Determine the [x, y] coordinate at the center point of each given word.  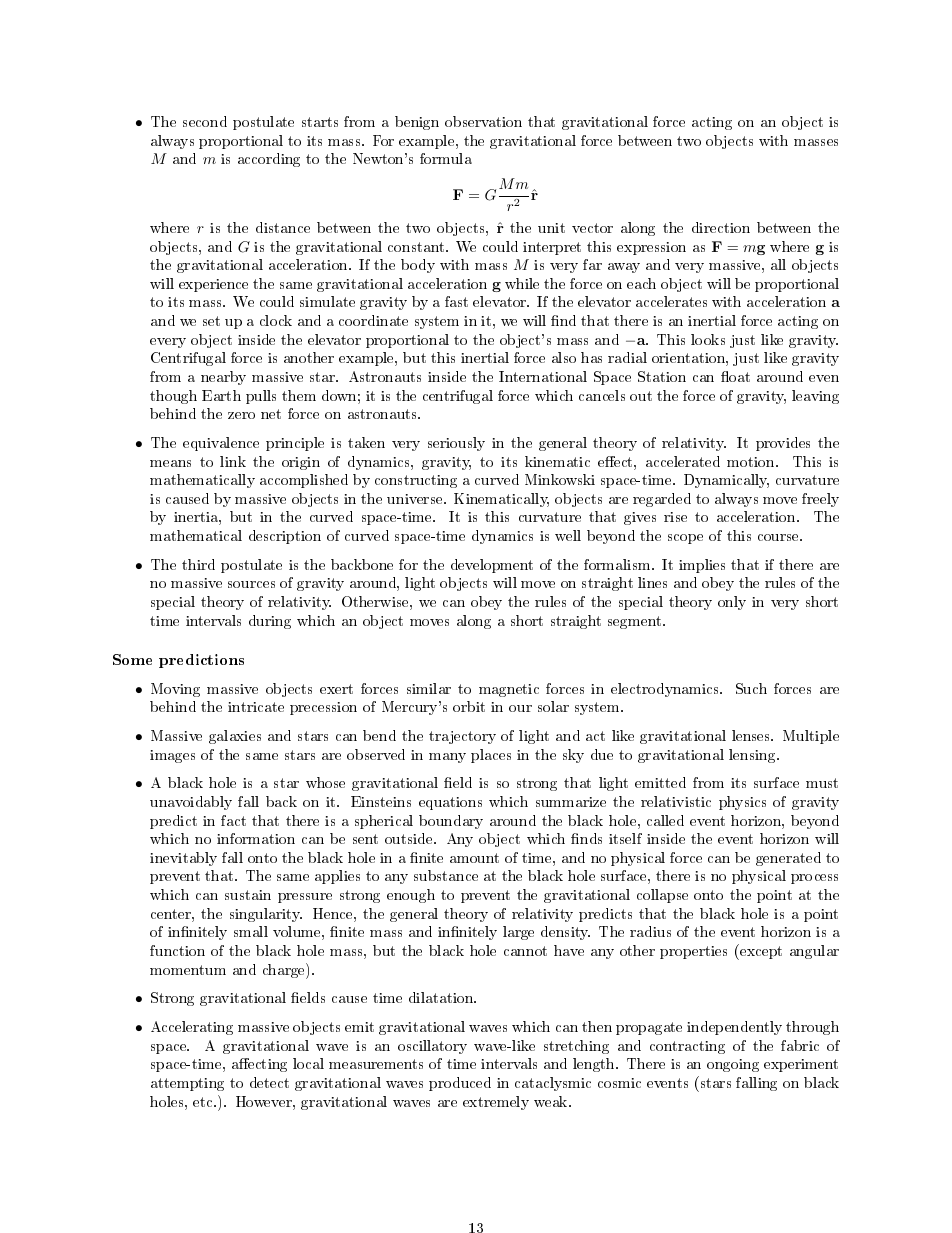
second [205, 121]
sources [251, 584]
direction [721, 227]
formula [446, 158]
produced [460, 1084]
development [492, 566]
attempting [187, 1084]
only [732, 603]
